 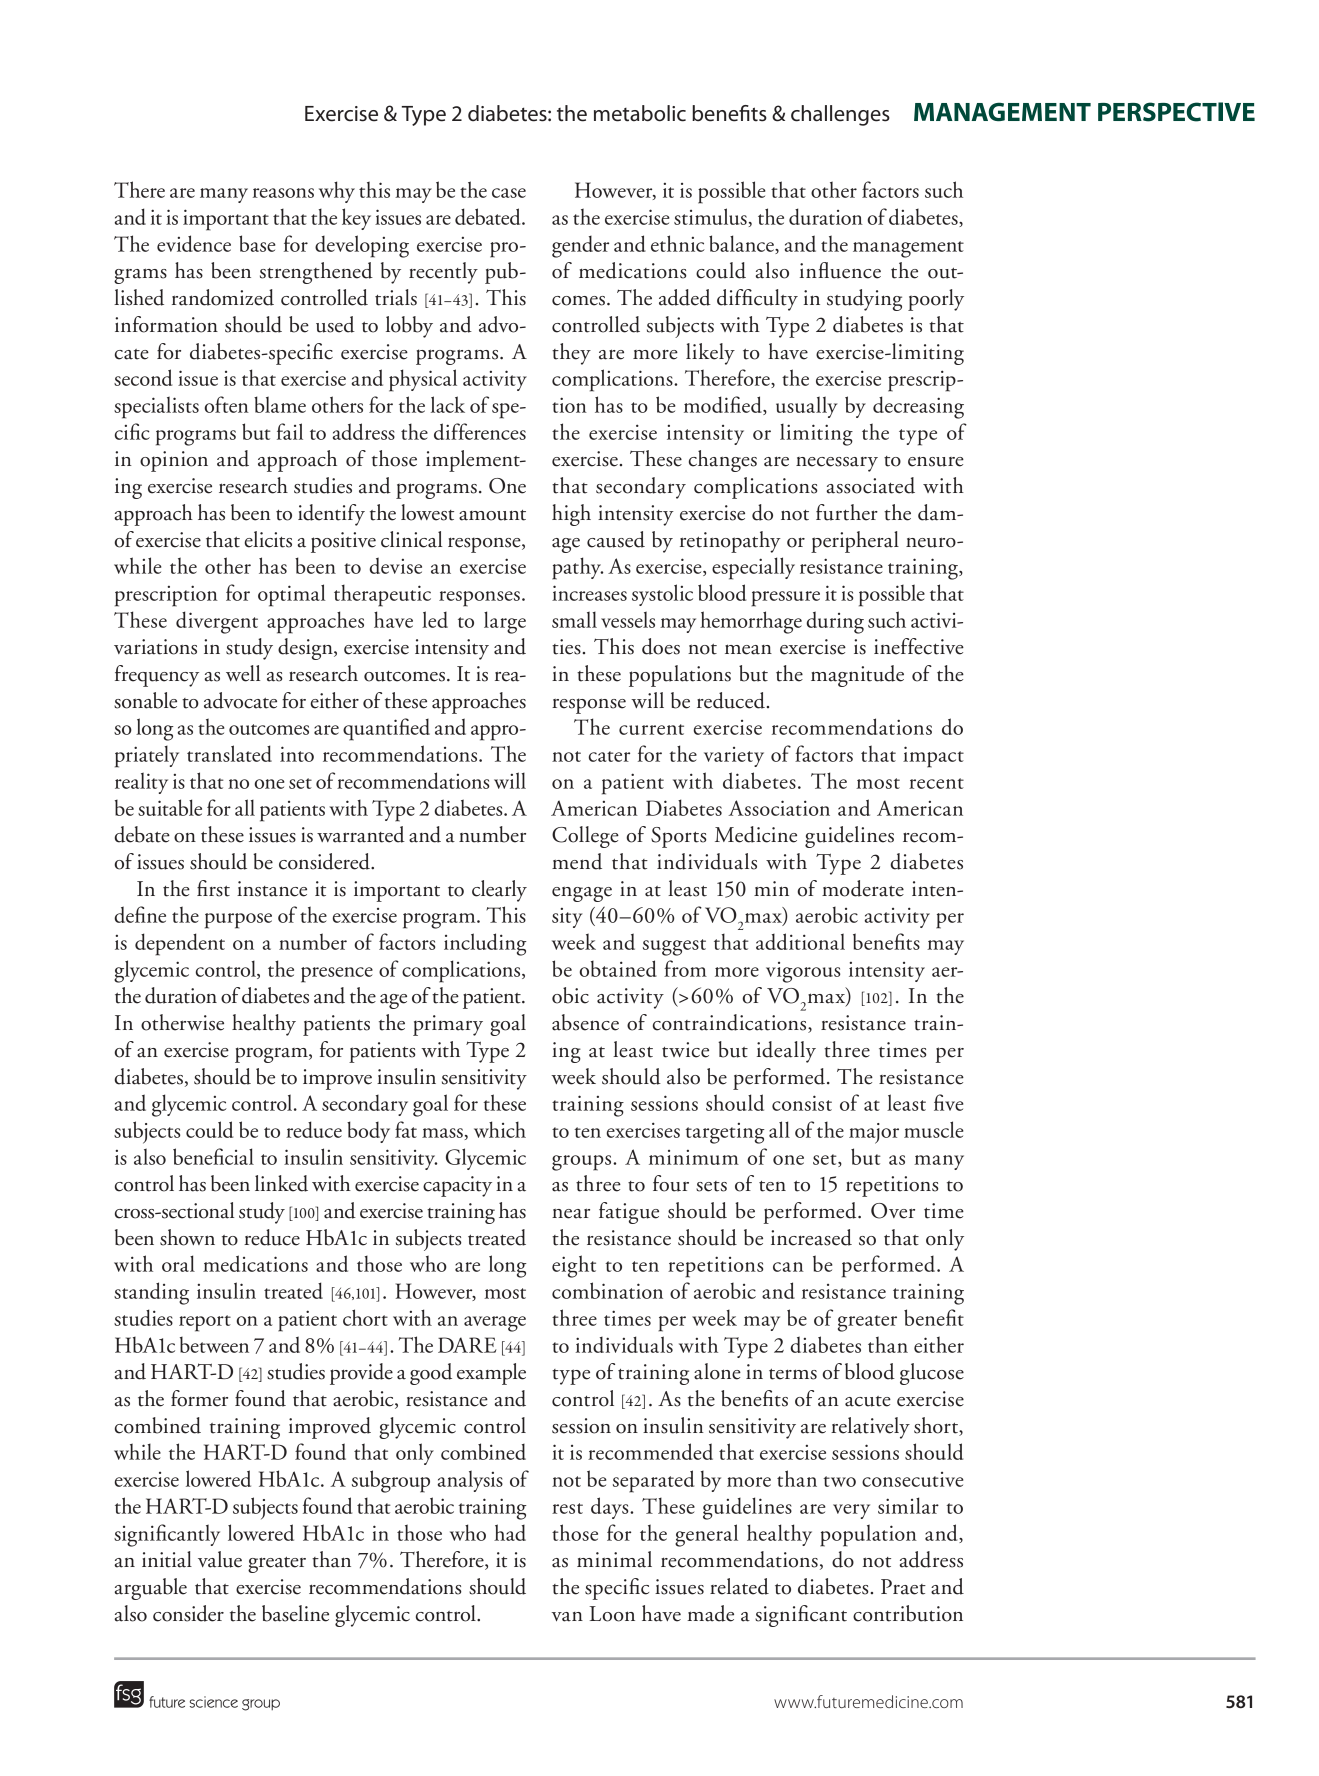 What do you see at coordinates (863, 888) in the screenshot?
I see `moderate` at bounding box center [863, 888].
